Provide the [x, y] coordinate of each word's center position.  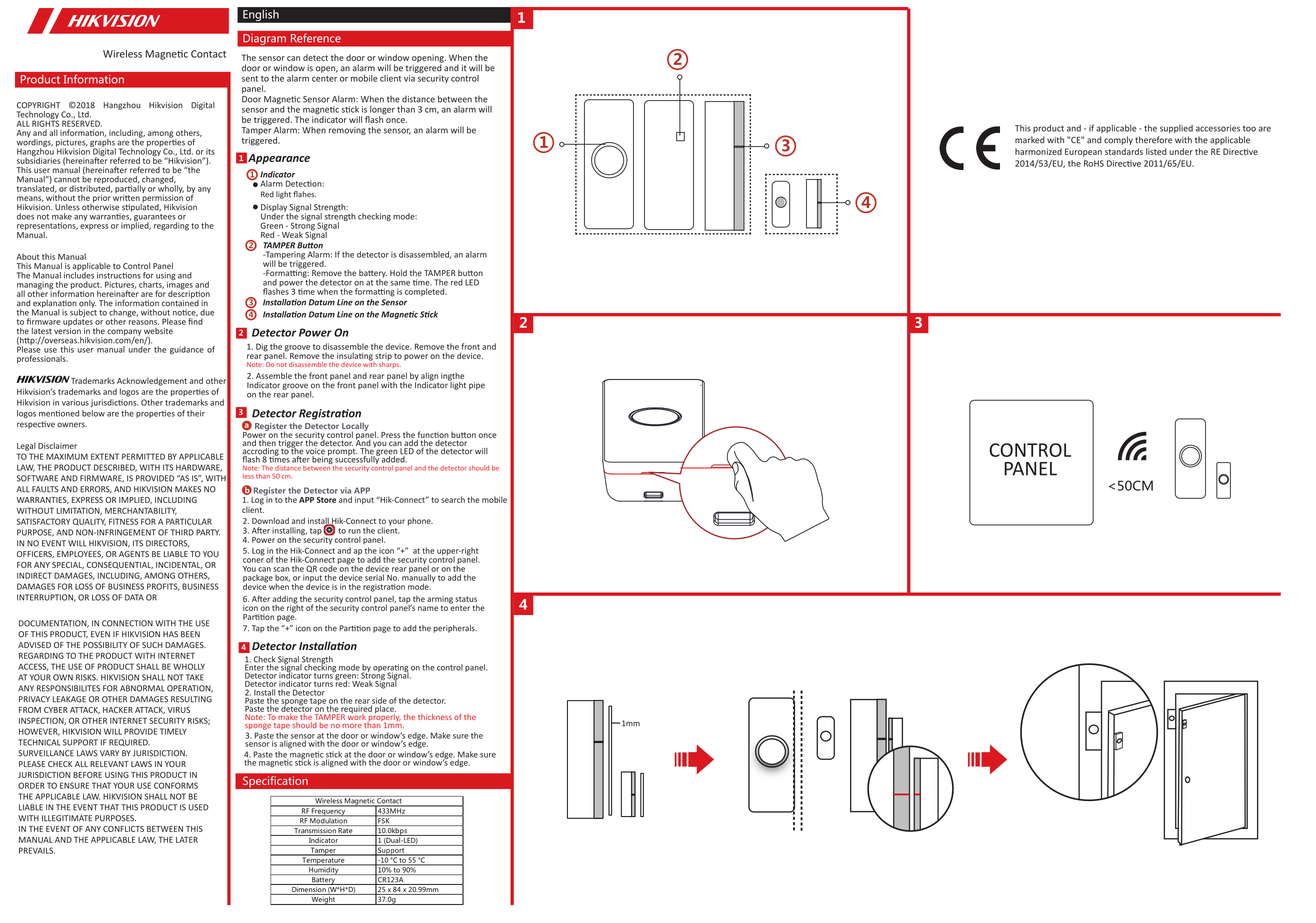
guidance [187, 350]
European [1083, 152]
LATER [187, 839]
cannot [67, 180]
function [433, 434]
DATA [134, 597]
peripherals [455, 629]
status [466, 599]
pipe [477, 386]
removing [347, 131]
